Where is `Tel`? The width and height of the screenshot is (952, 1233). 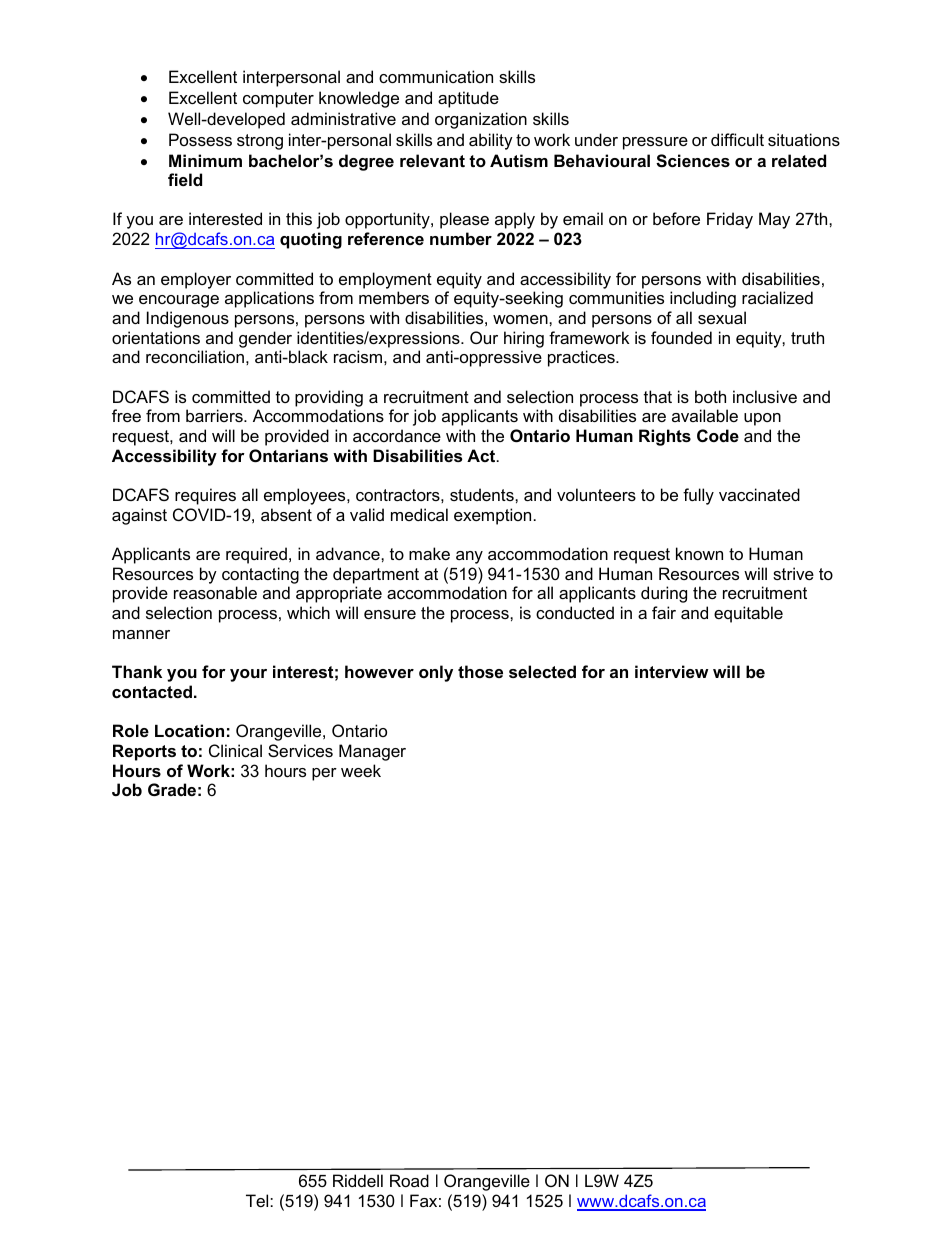
Tel is located at coordinates (258, 1200).
